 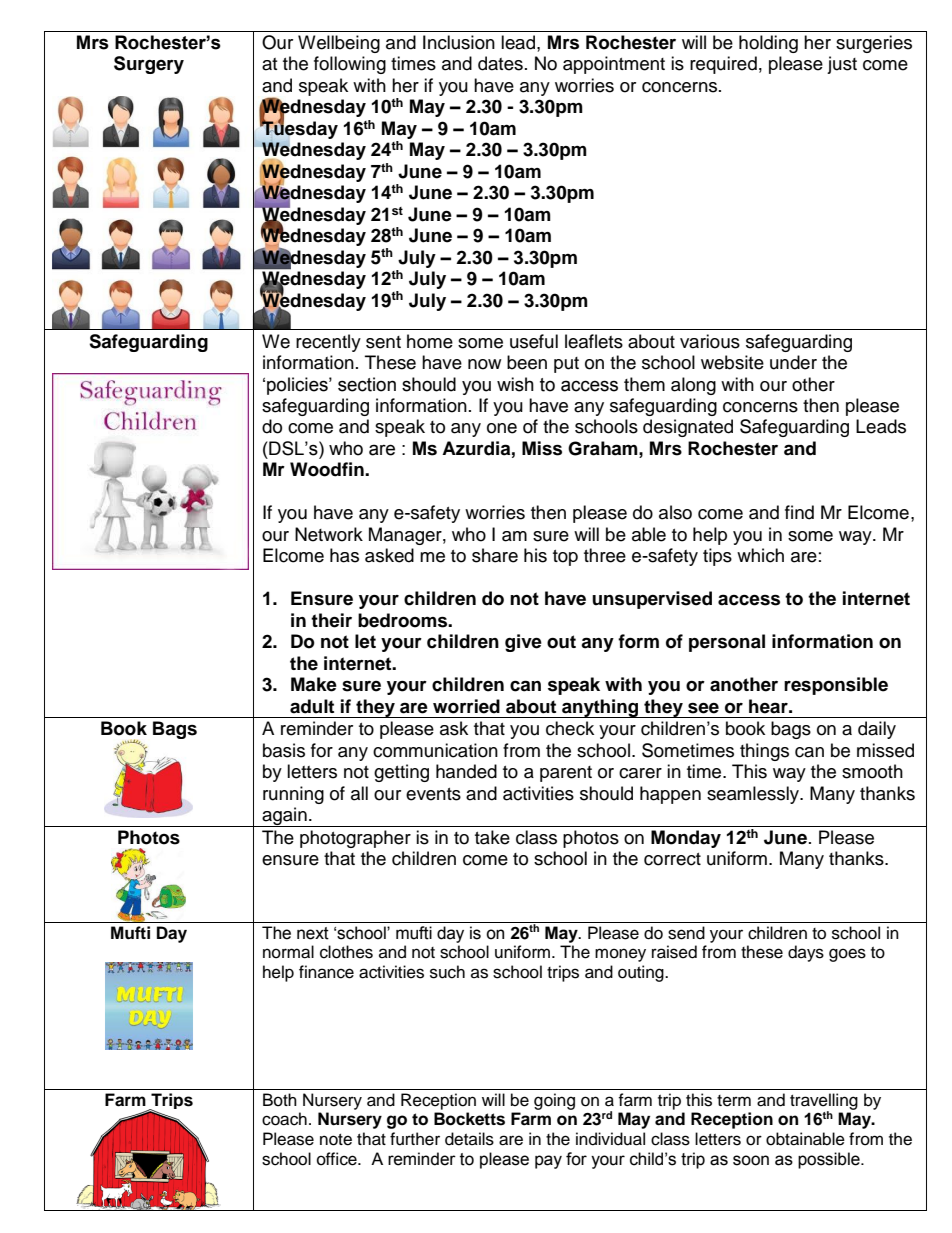 What do you see at coordinates (751, 1160) in the screenshot?
I see `soon` at bounding box center [751, 1160].
